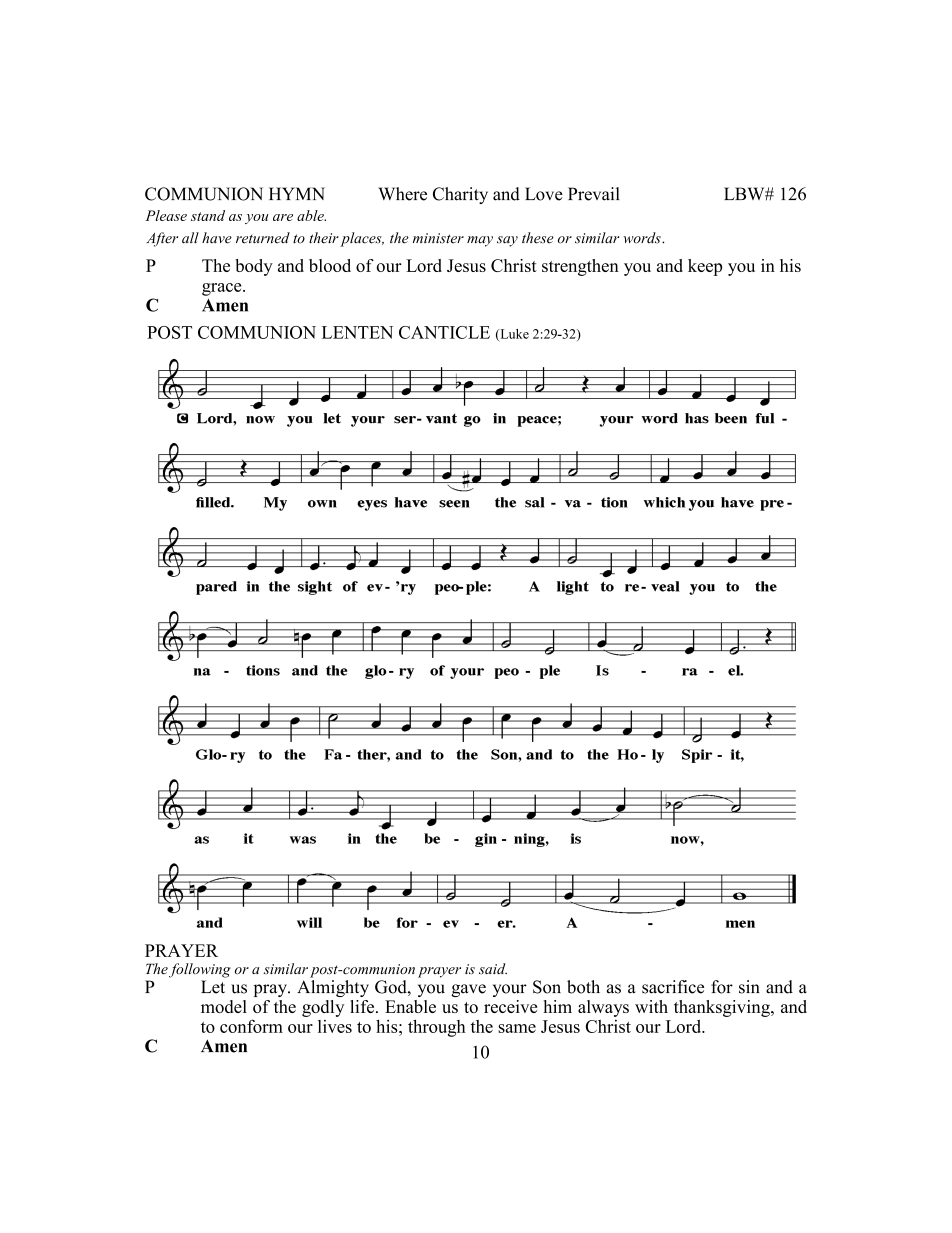 This image has height=1233, width=952. I want to click on Charity, so click(460, 195).
